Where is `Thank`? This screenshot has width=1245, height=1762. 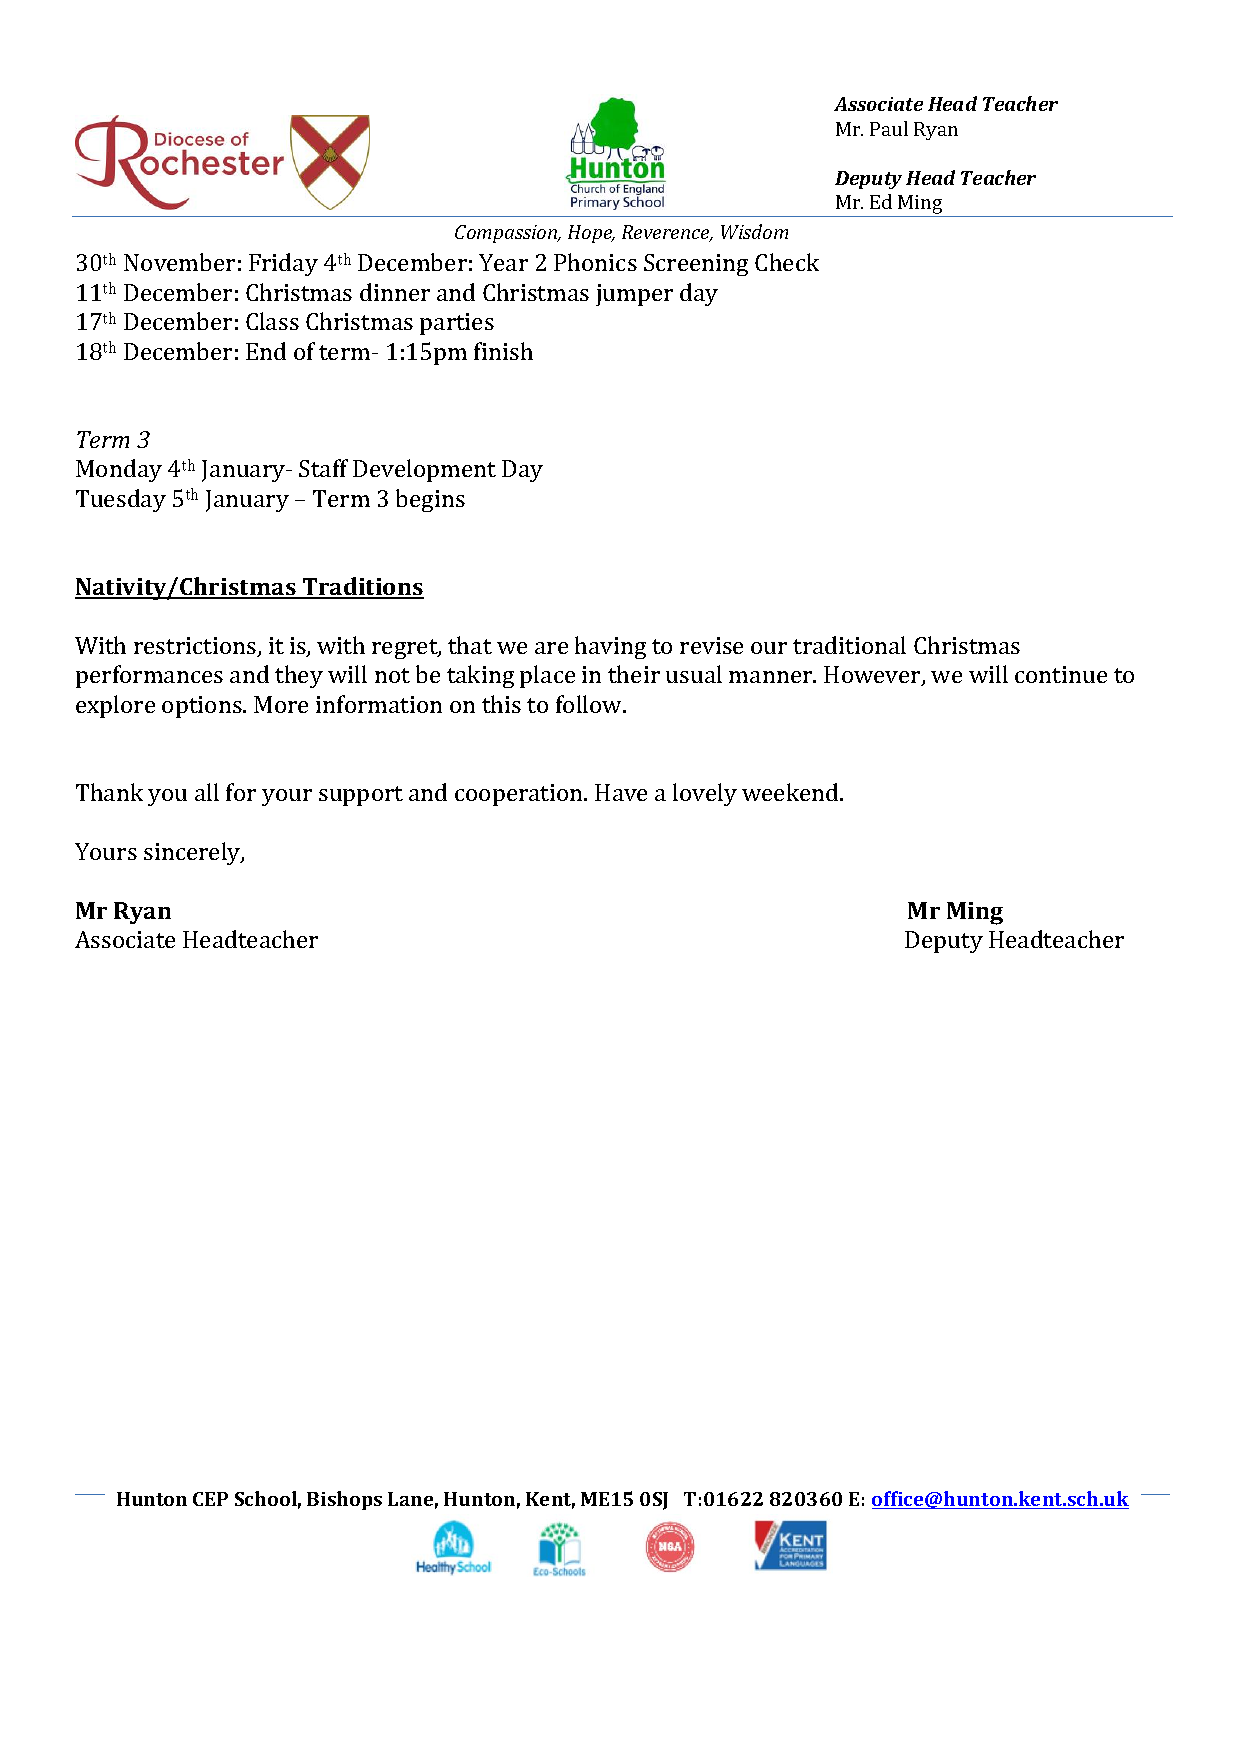
Thank is located at coordinates (109, 792).
